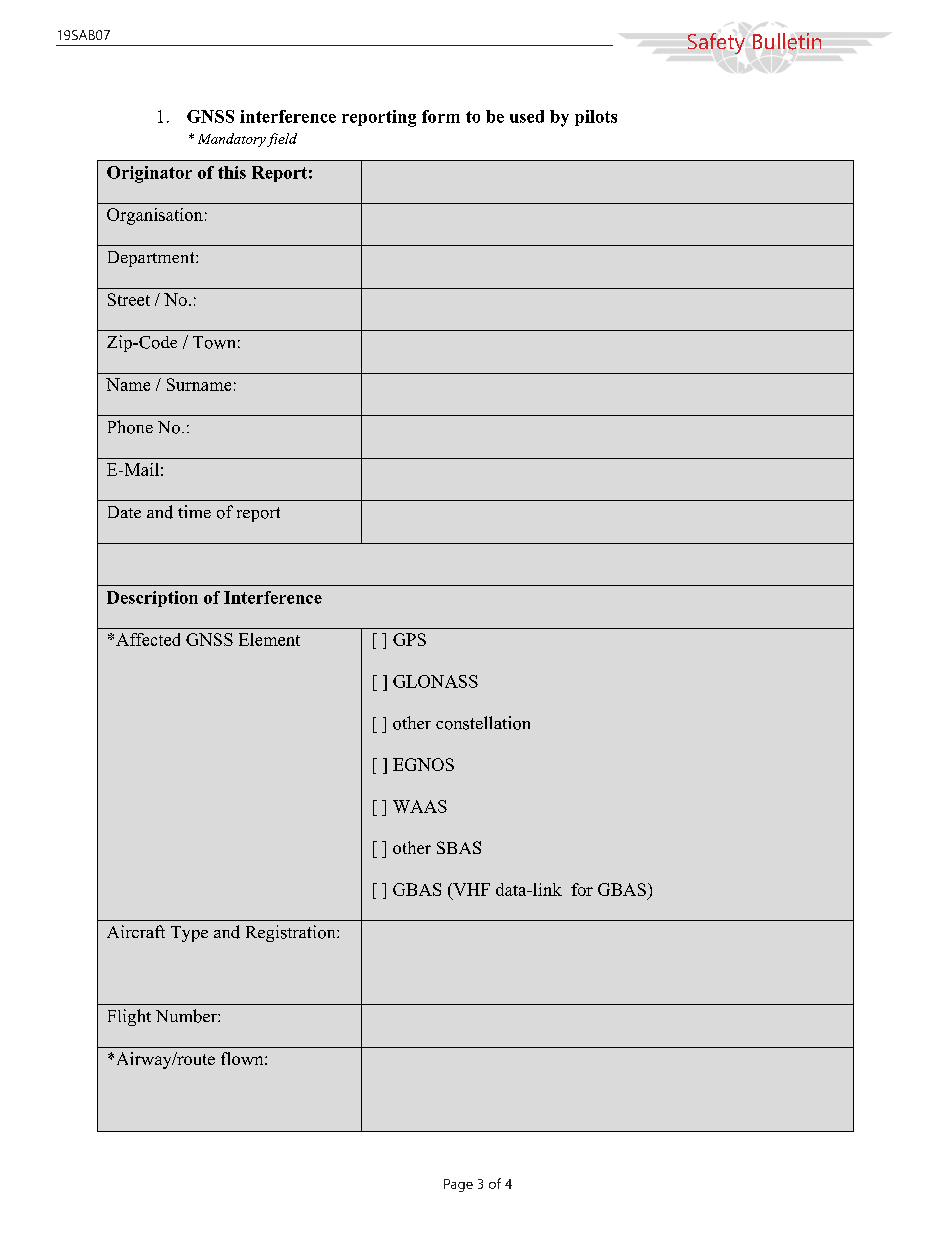 The height and width of the screenshot is (1233, 952). Describe the element at coordinates (409, 639) in the screenshot. I see `GPS` at that location.
